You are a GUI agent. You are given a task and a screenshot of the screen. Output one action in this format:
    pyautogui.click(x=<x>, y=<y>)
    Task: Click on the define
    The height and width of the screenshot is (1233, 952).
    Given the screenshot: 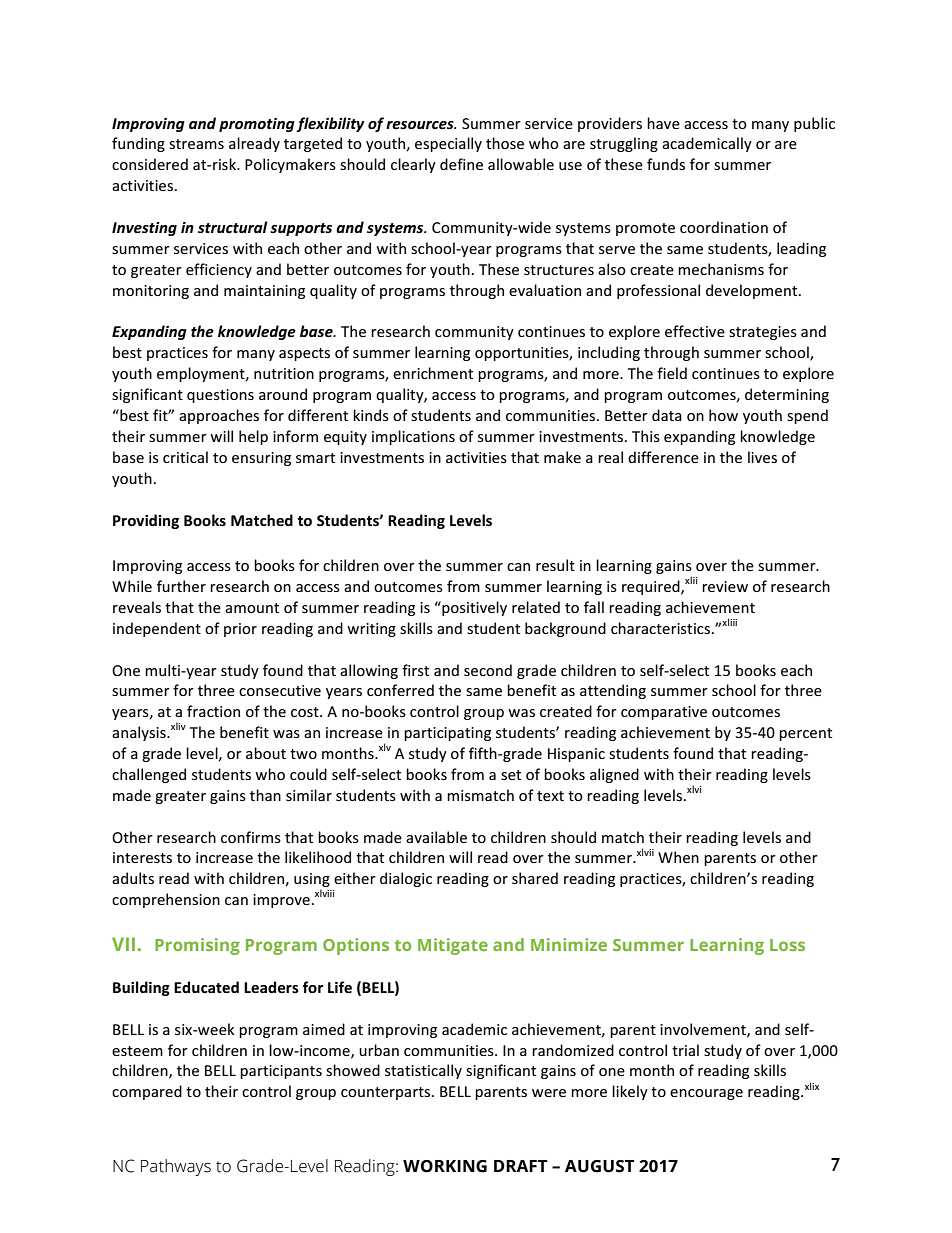 What is the action you would take?
    pyautogui.click(x=461, y=164)
